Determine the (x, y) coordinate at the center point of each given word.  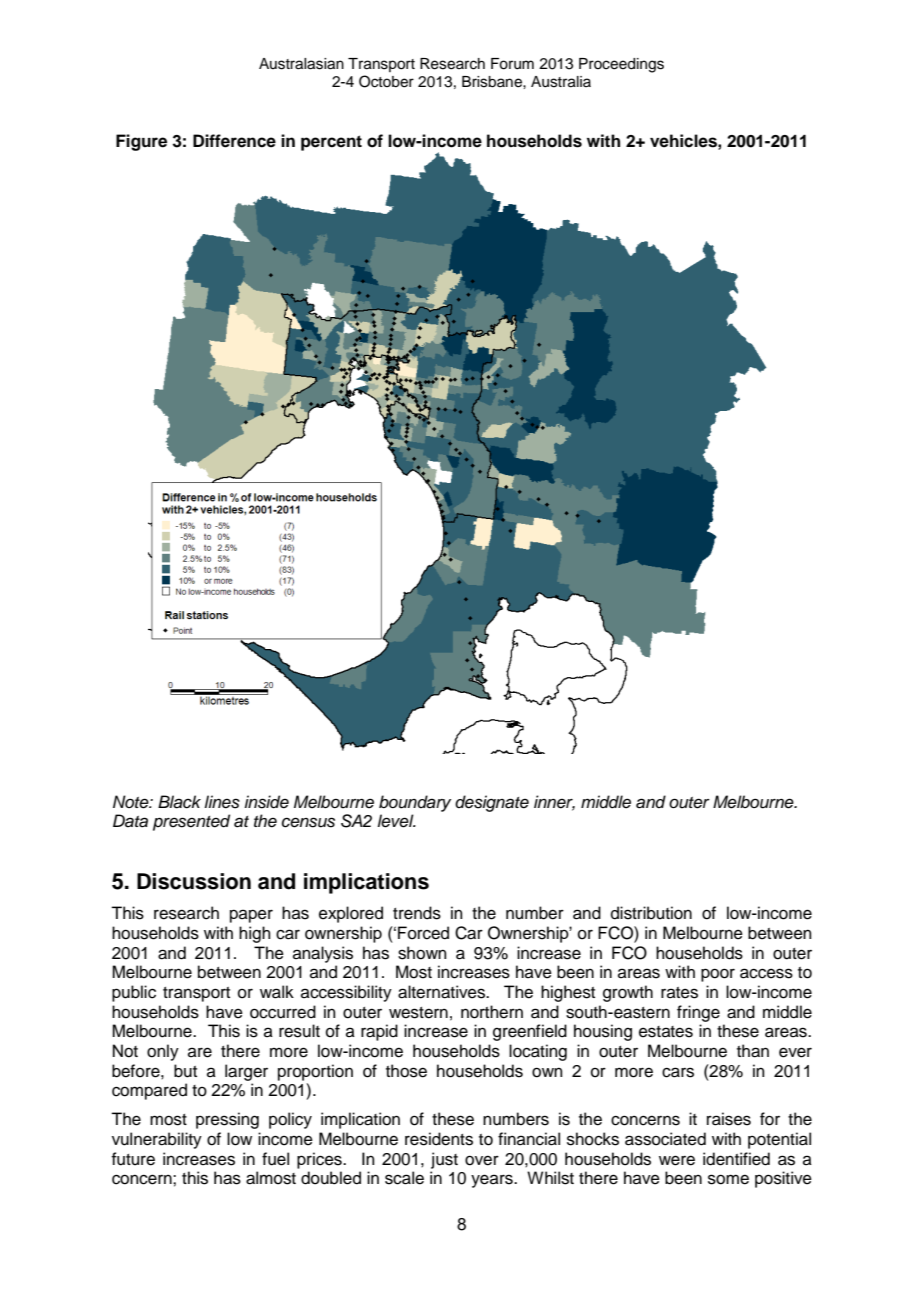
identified (736, 1159)
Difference (234, 141)
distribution (651, 913)
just (444, 1160)
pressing (227, 1120)
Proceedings (621, 65)
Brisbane (493, 82)
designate (492, 803)
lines (222, 802)
